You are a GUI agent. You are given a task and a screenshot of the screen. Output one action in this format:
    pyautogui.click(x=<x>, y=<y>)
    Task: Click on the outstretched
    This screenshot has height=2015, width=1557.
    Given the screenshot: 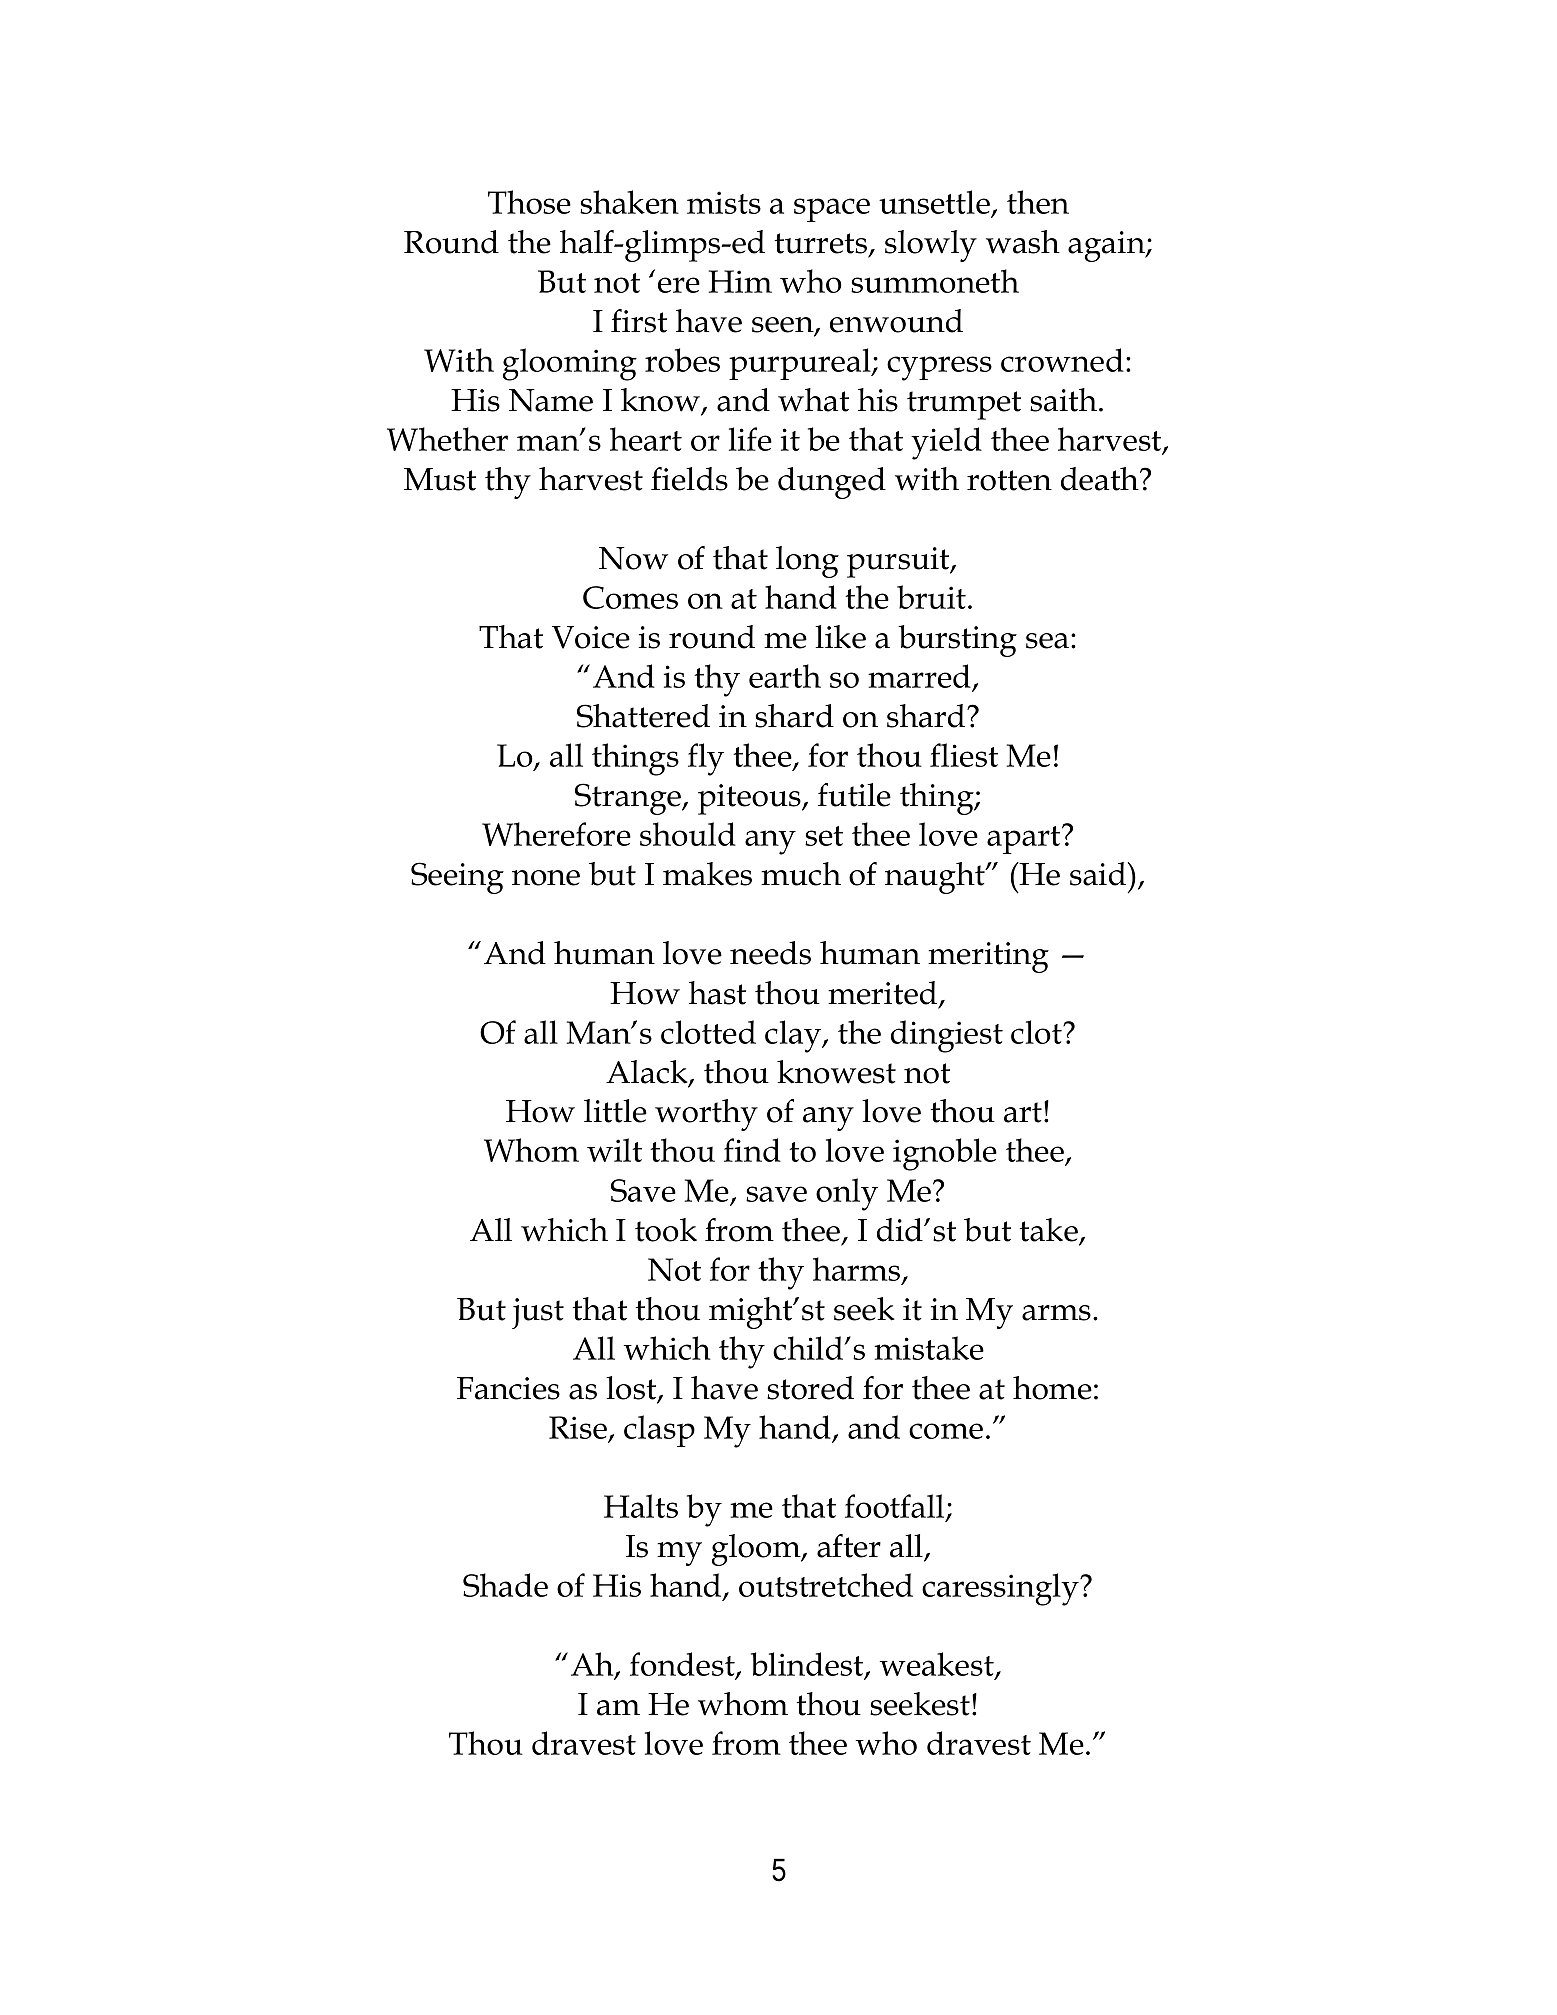 What is the action you would take?
    pyautogui.click(x=826, y=1585)
